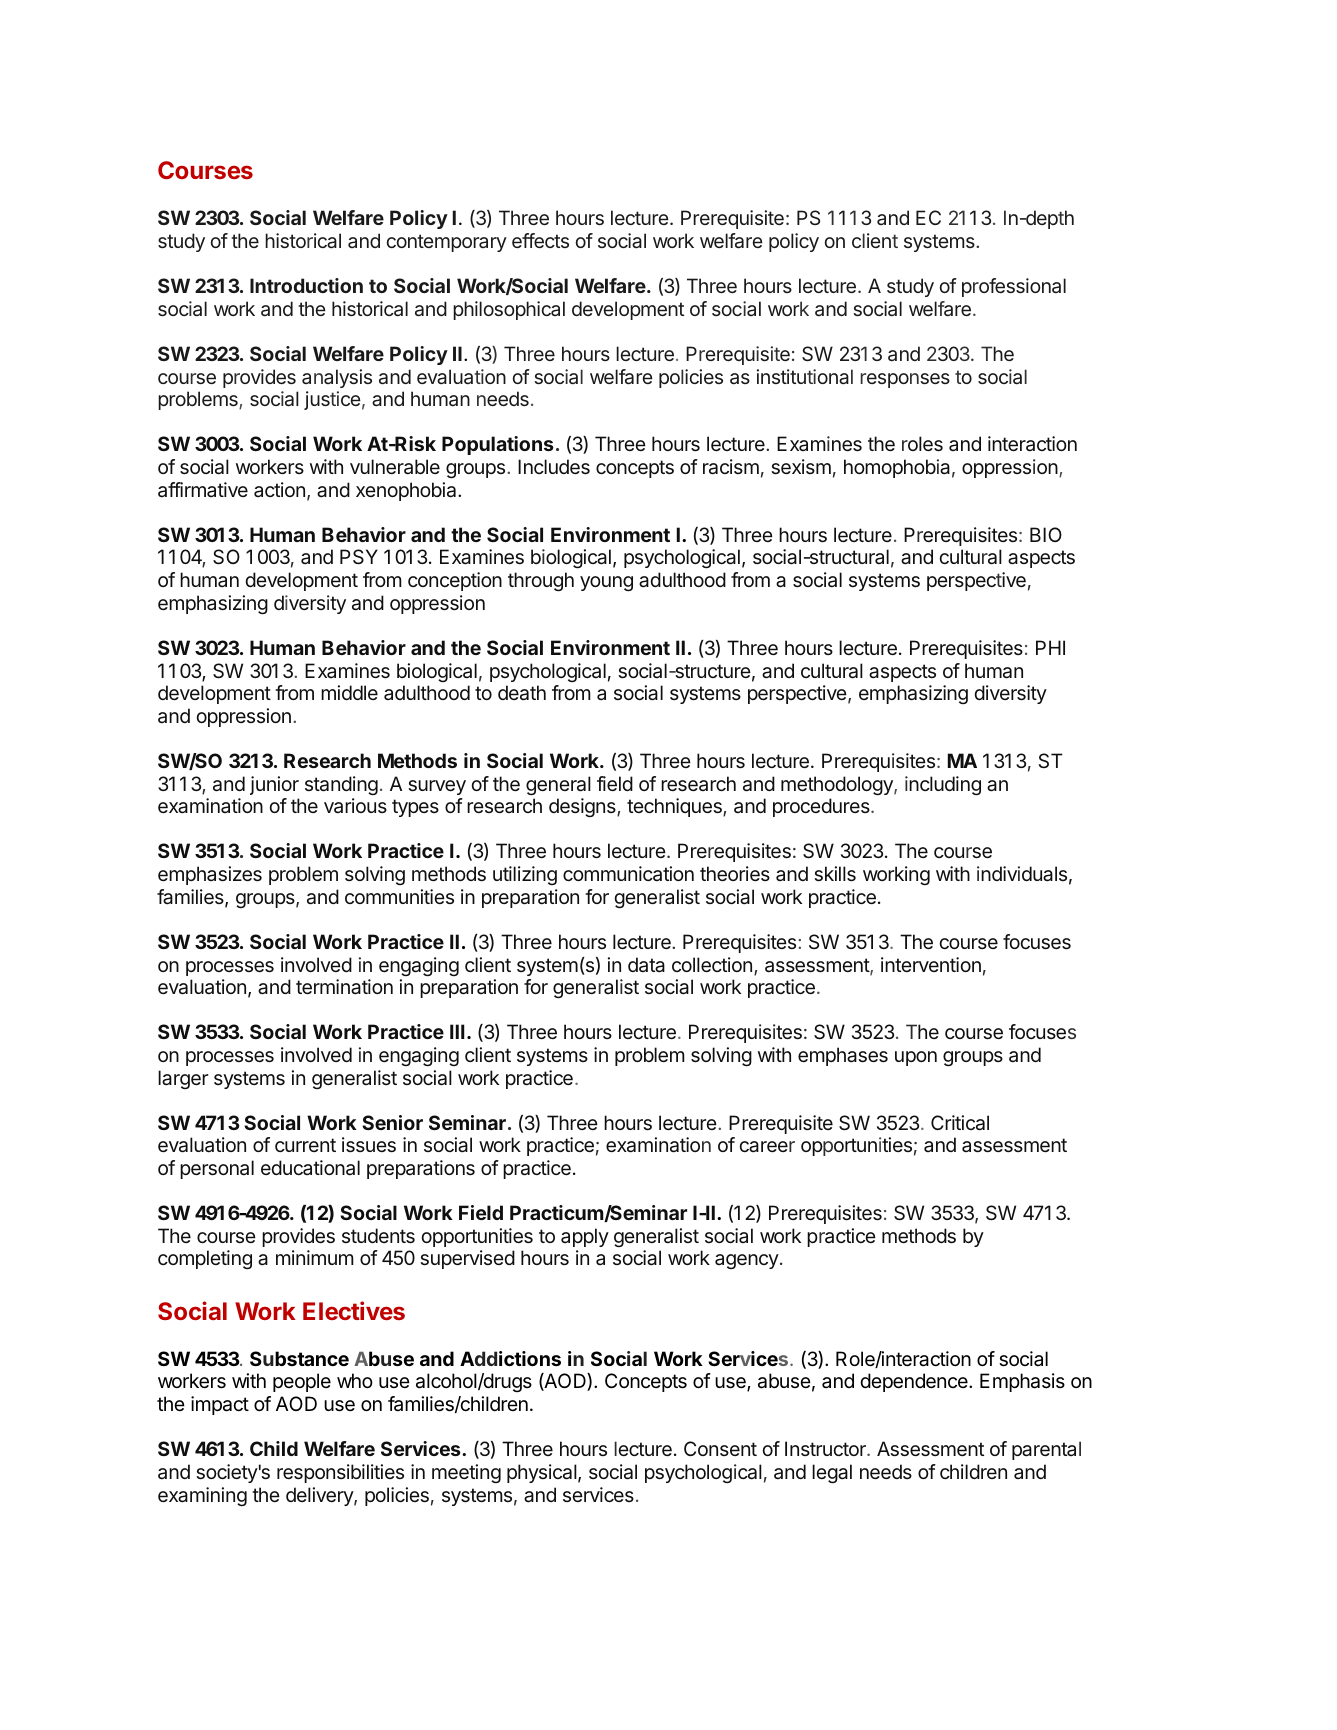 Image resolution: width=1337 pixels, height=1730 pixels. Describe the element at coordinates (628, 874) in the document. I see `communication` at that location.
